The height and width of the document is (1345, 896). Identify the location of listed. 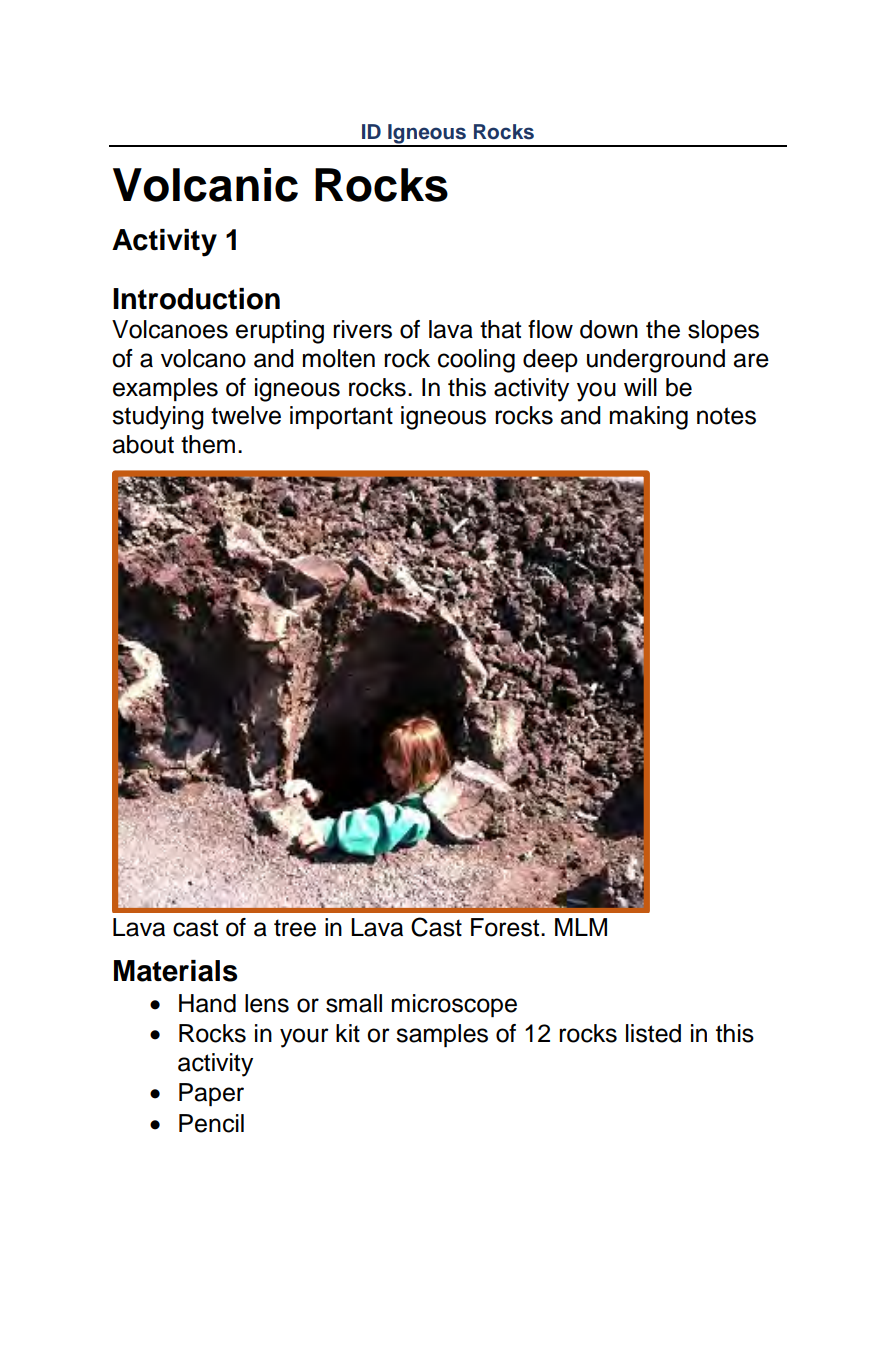
(653, 1033).
